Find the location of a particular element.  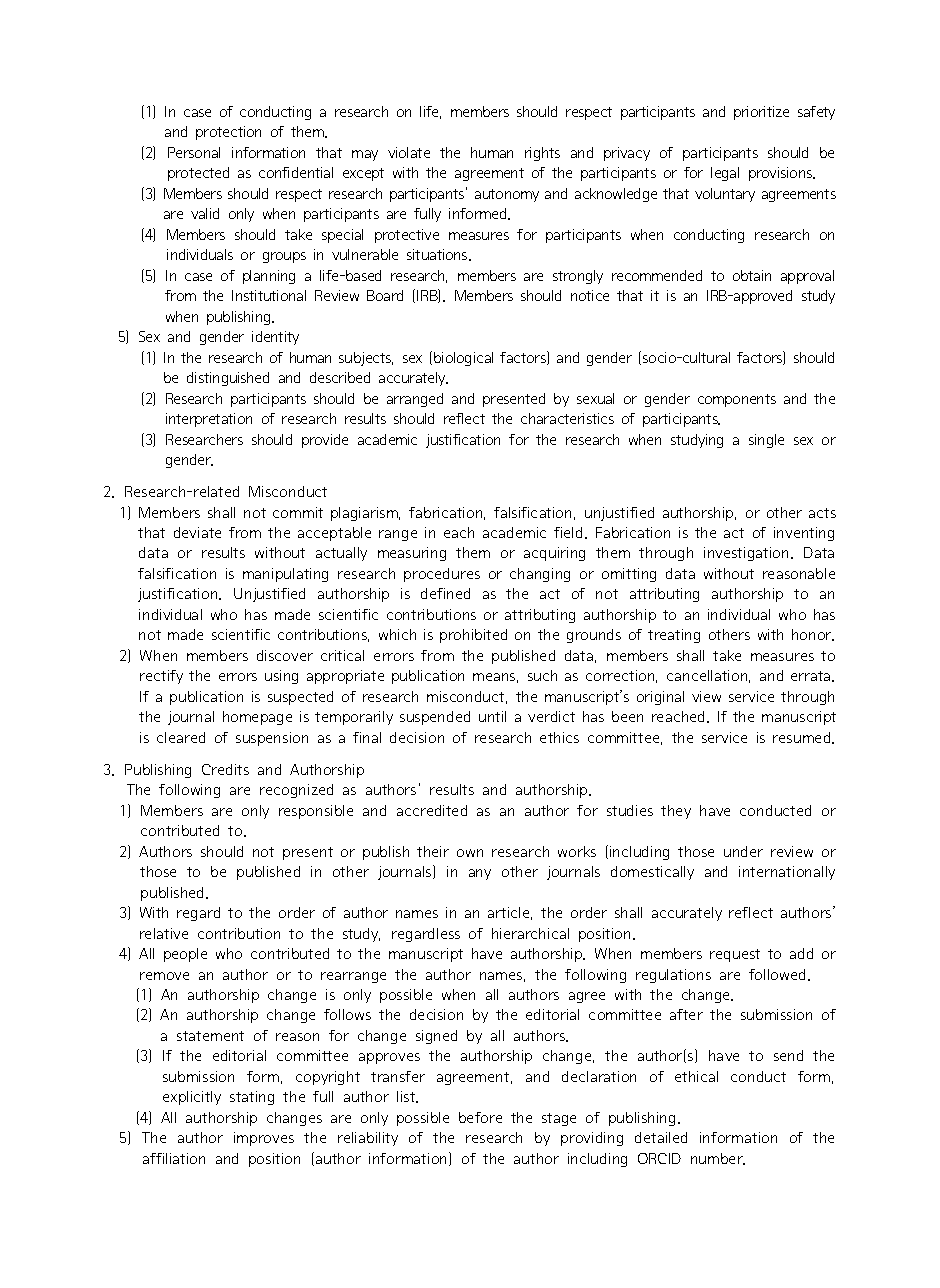

legal is located at coordinates (725, 174).
